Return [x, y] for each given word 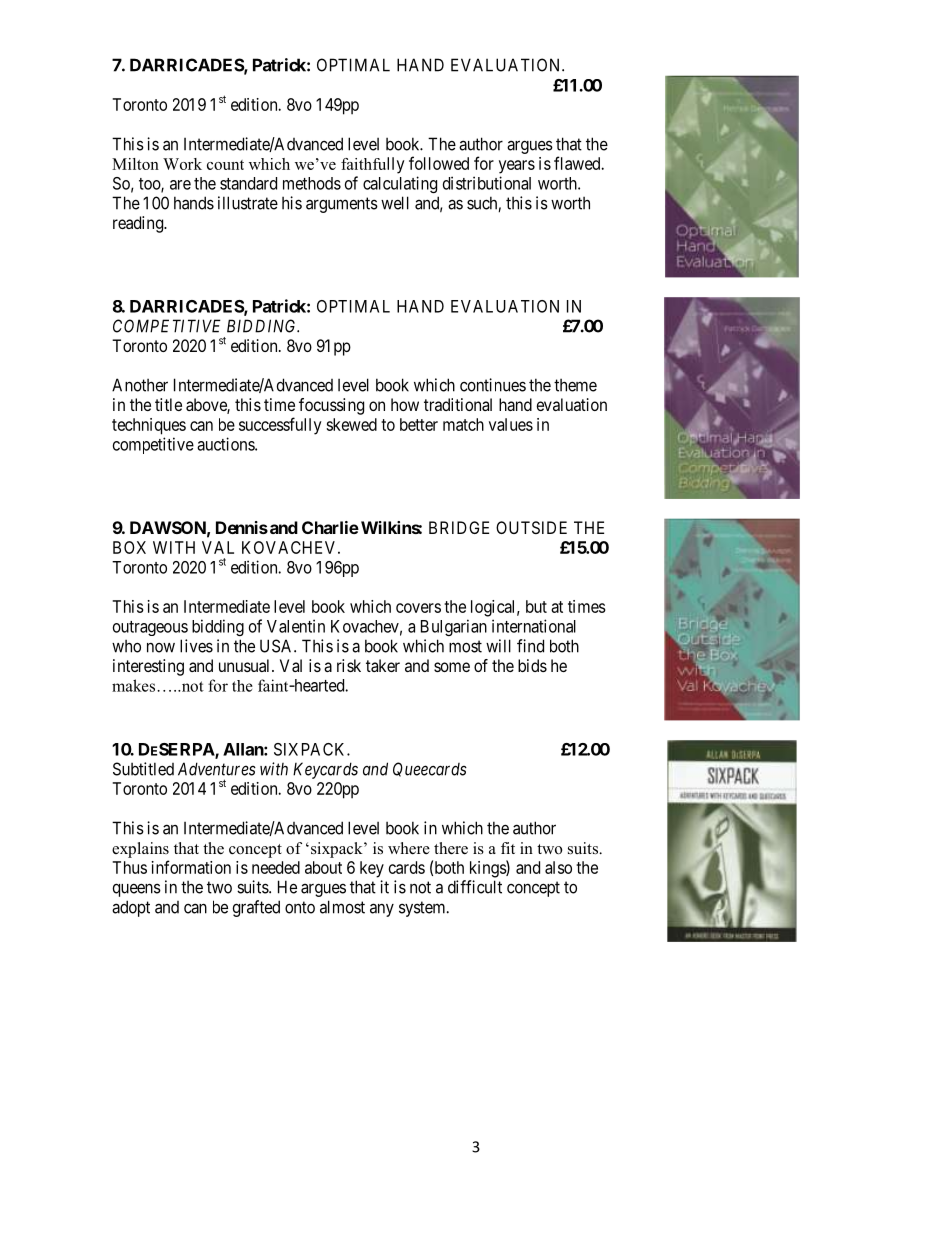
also [558, 867]
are [180, 185]
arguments [342, 205]
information [191, 867]
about [323, 867]
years [517, 167]
